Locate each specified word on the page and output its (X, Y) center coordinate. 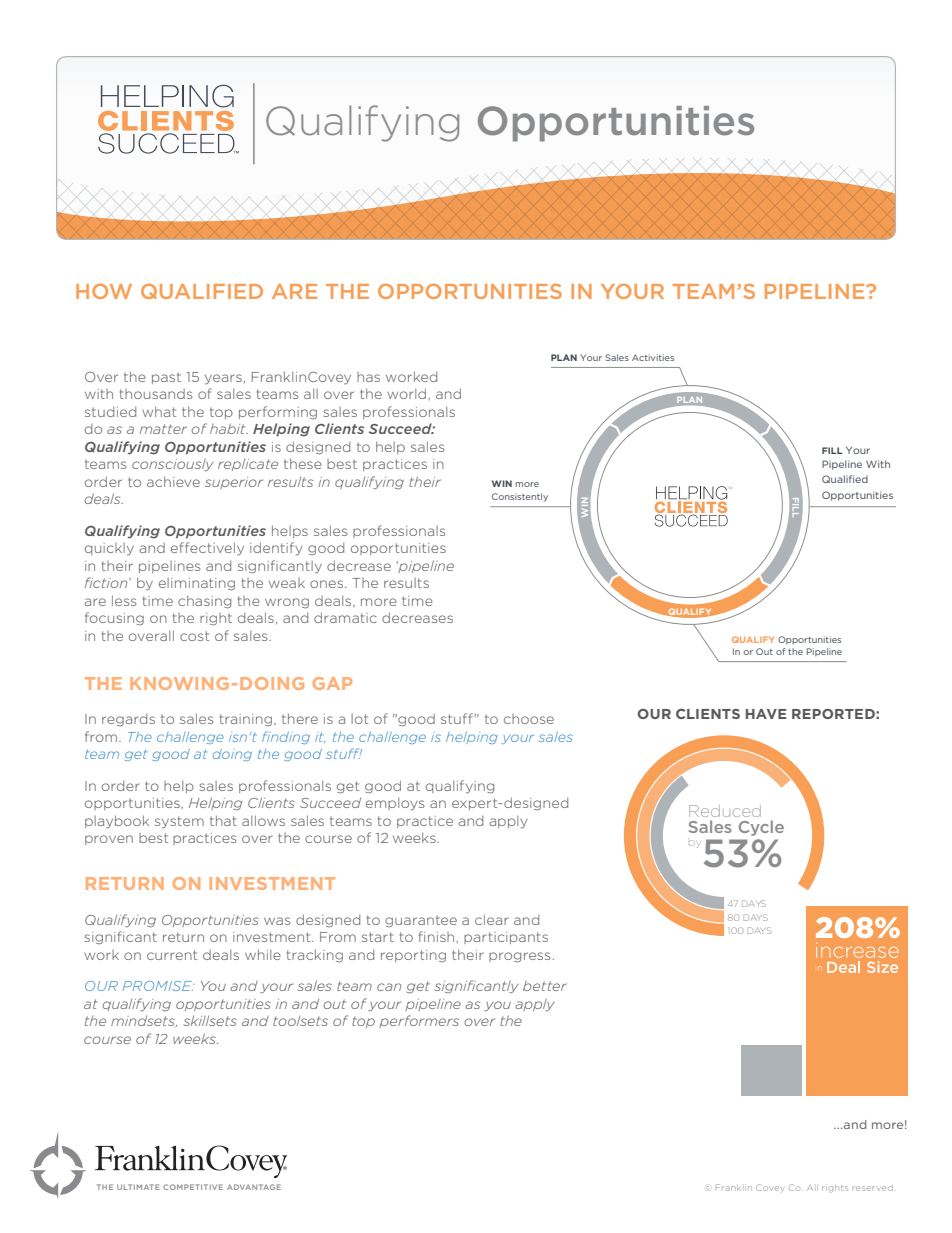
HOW (104, 291)
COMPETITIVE (193, 1187)
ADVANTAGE (254, 1187)
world (406, 393)
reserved (872, 1188)
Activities (653, 357)
